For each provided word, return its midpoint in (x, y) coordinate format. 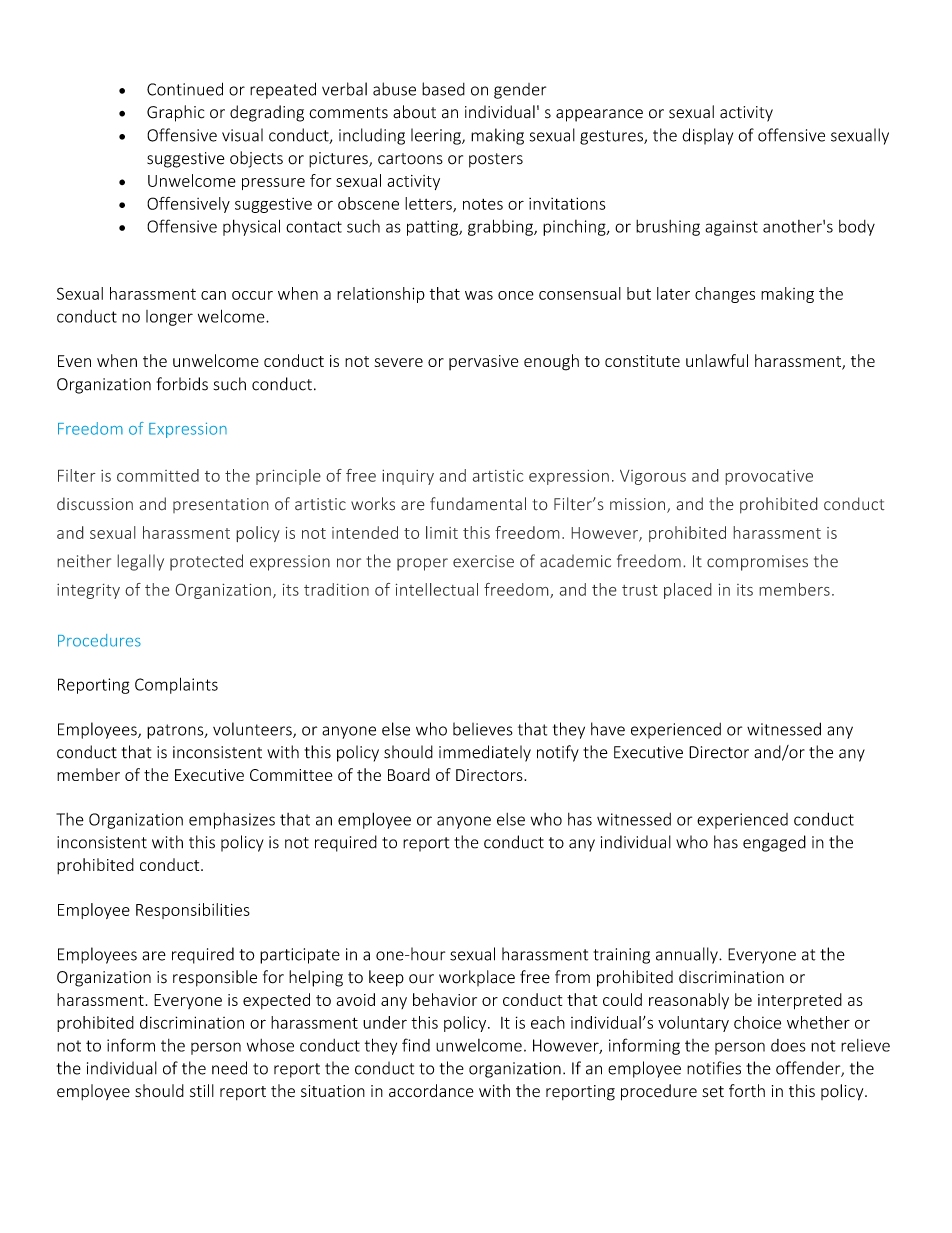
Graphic (175, 113)
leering (437, 136)
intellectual (436, 589)
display (708, 136)
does (788, 1045)
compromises (757, 563)
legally (140, 562)
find (416, 1045)
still (202, 1091)
